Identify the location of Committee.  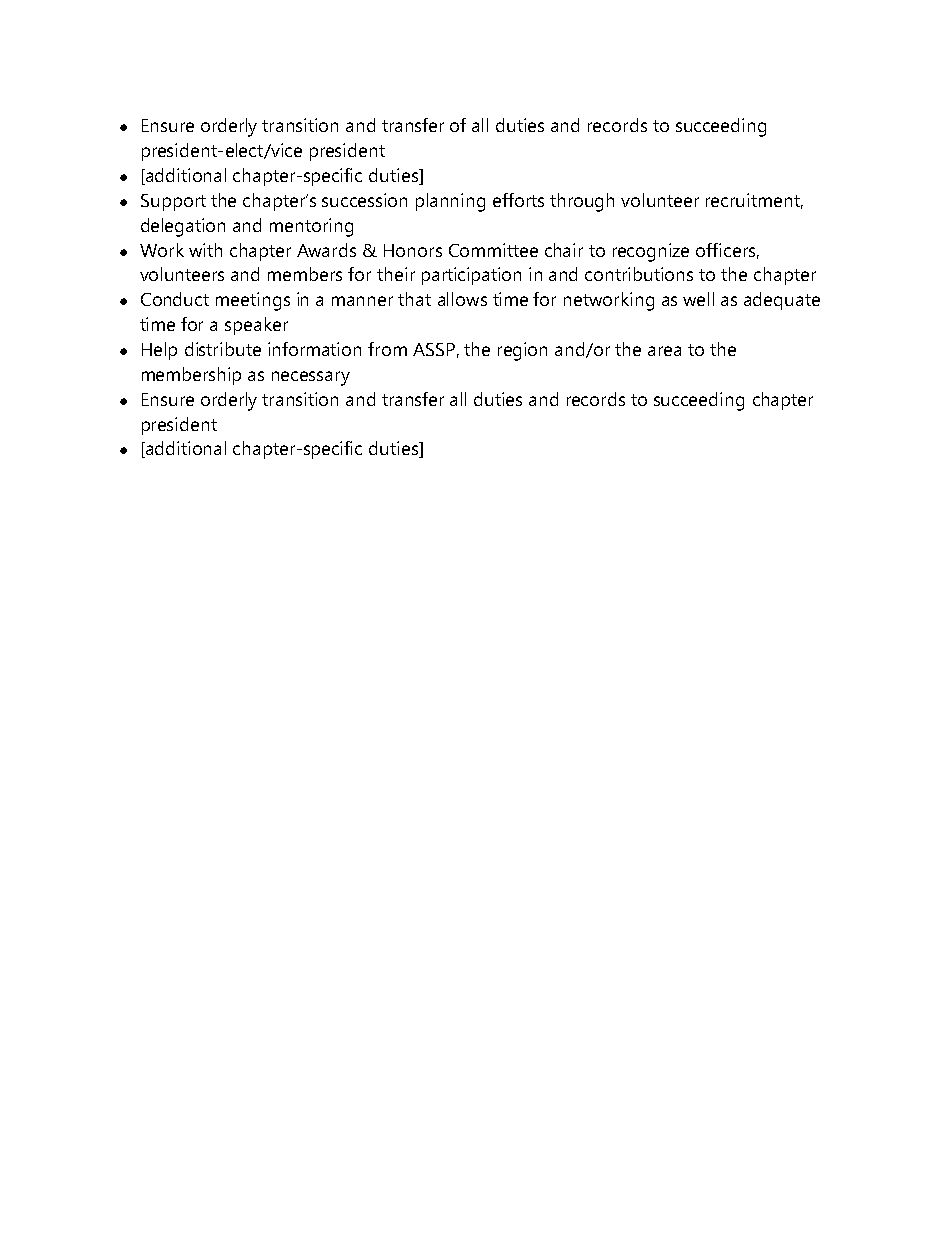
(493, 250).
